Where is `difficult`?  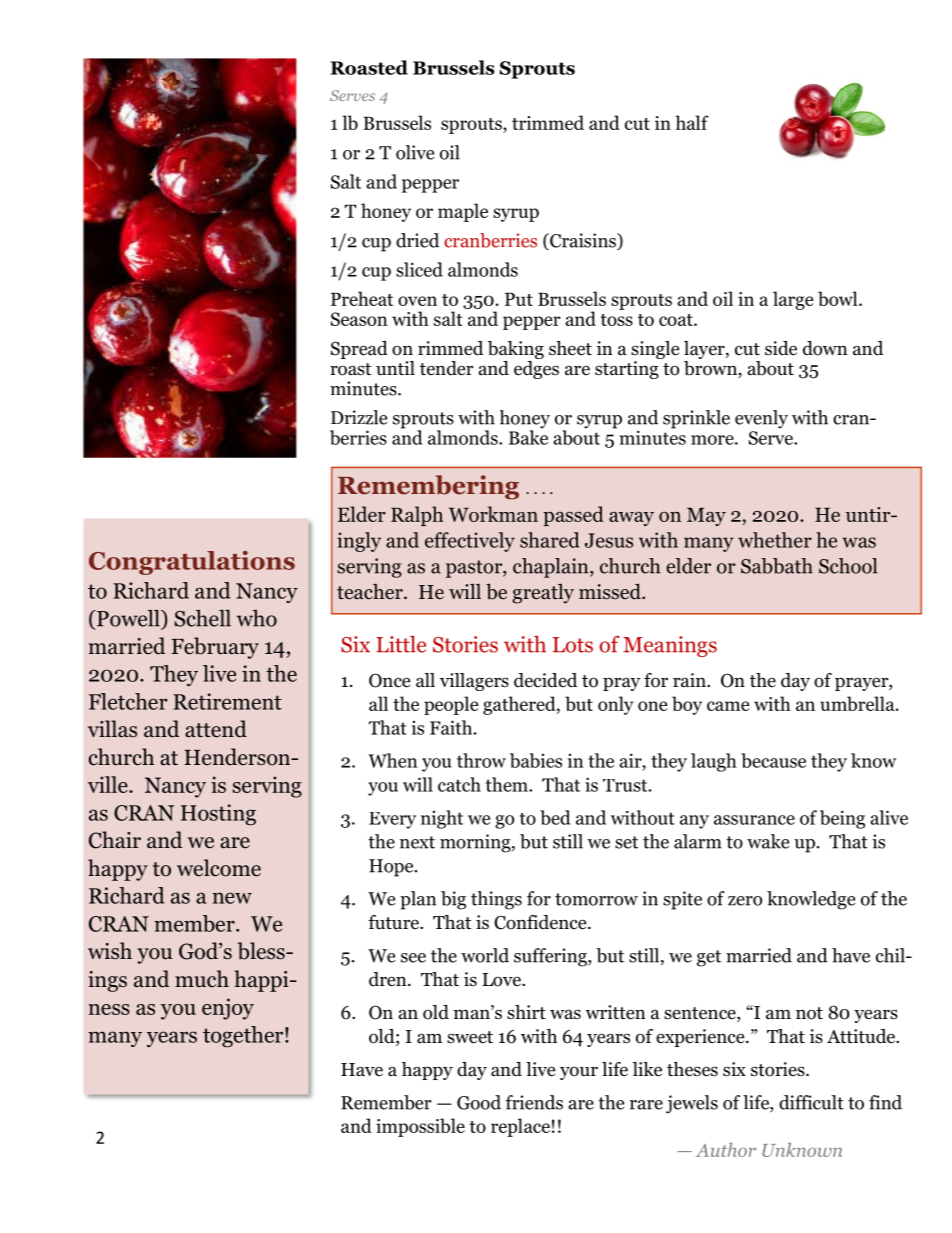 difficult is located at coordinates (811, 1102).
